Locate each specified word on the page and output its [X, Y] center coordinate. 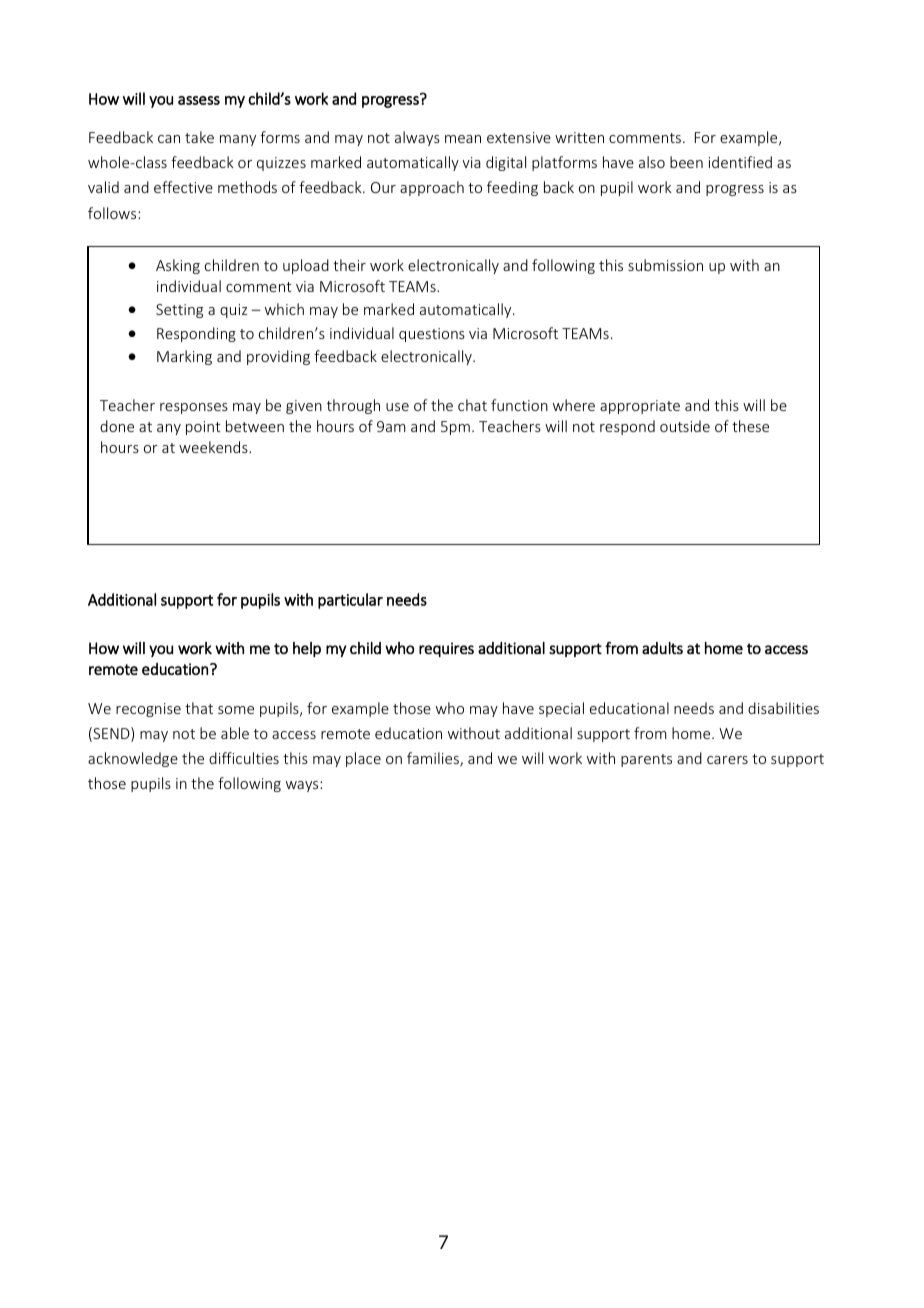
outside [685, 426]
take [199, 137]
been [686, 162]
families [434, 759]
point [203, 428]
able [235, 733]
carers [727, 760]
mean [463, 139]
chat [472, 405]
